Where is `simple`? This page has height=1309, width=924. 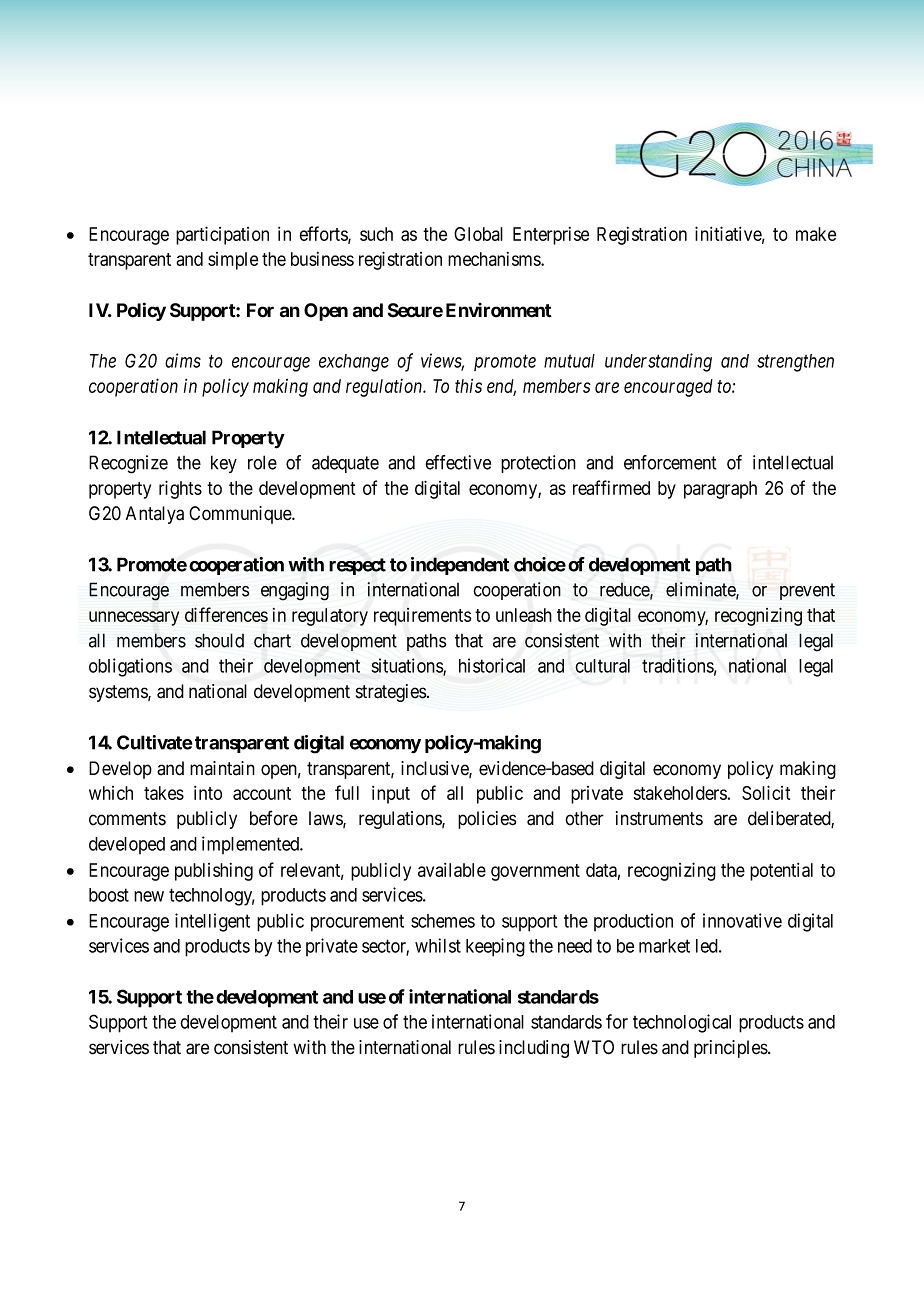 simple is located at coordinates (233, 261).
